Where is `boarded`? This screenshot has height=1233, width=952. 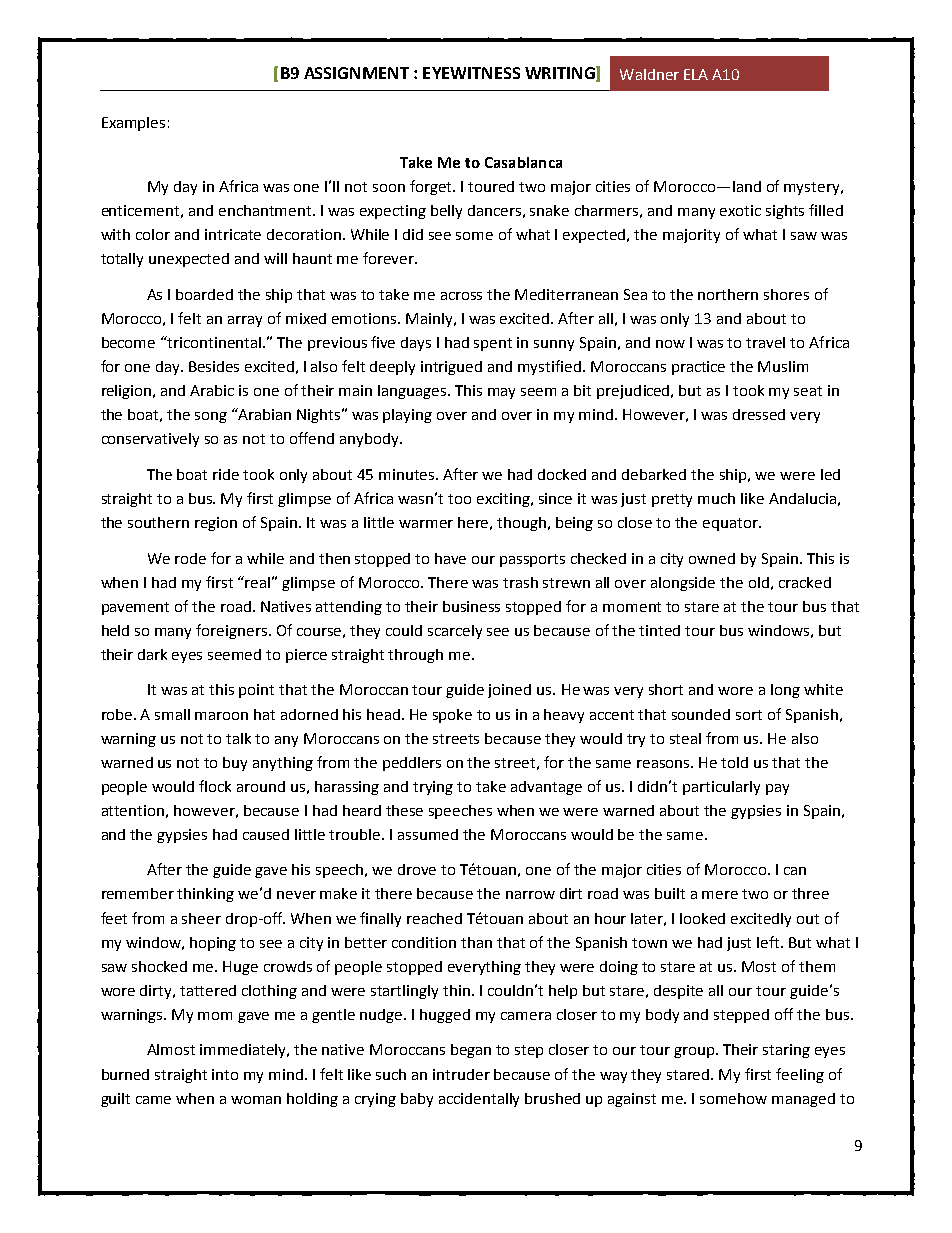
boarded is located at coordinates (204, 294).
